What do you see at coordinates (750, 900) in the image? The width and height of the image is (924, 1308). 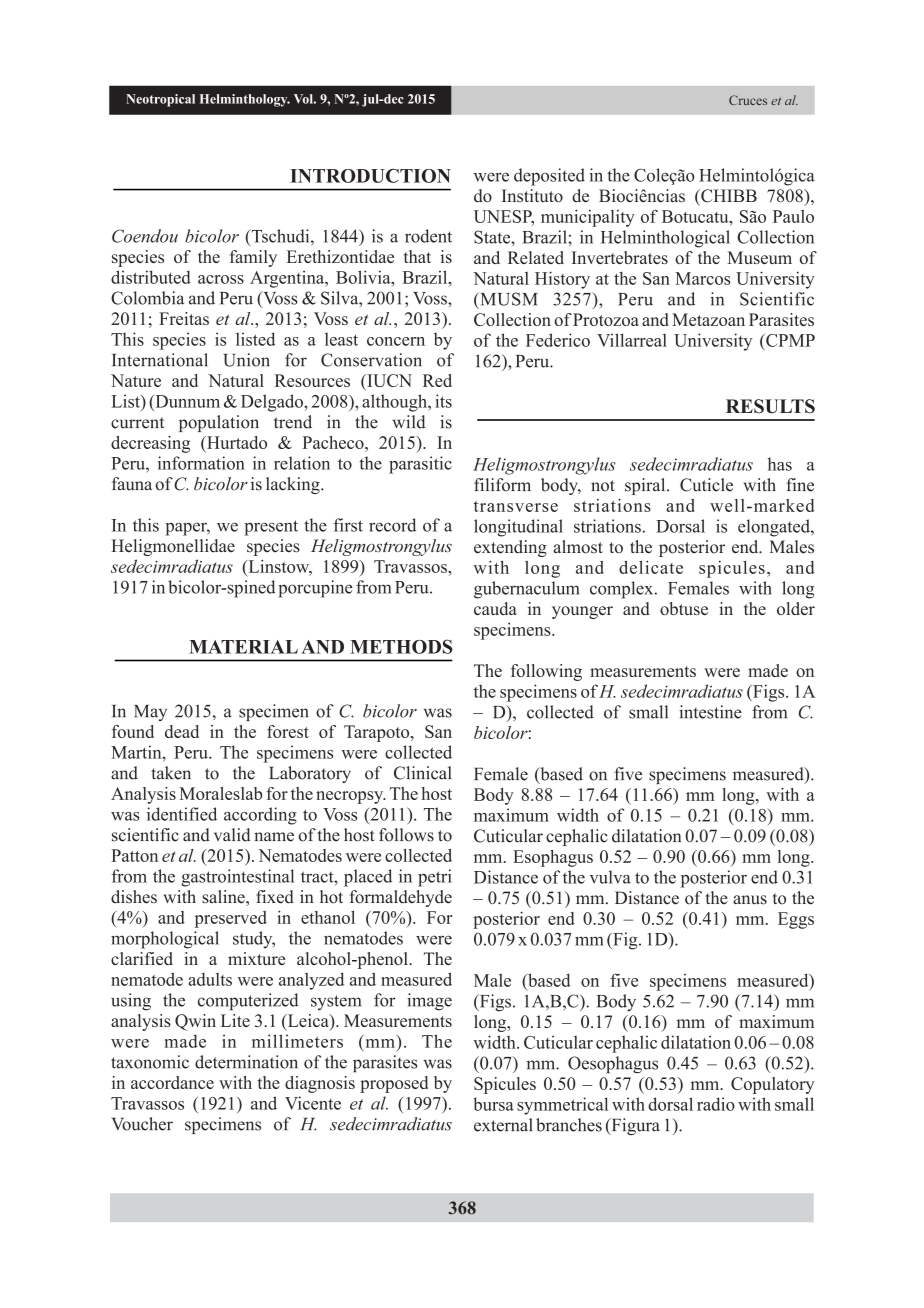 I see `anus` at bounding box center [750, 900].
